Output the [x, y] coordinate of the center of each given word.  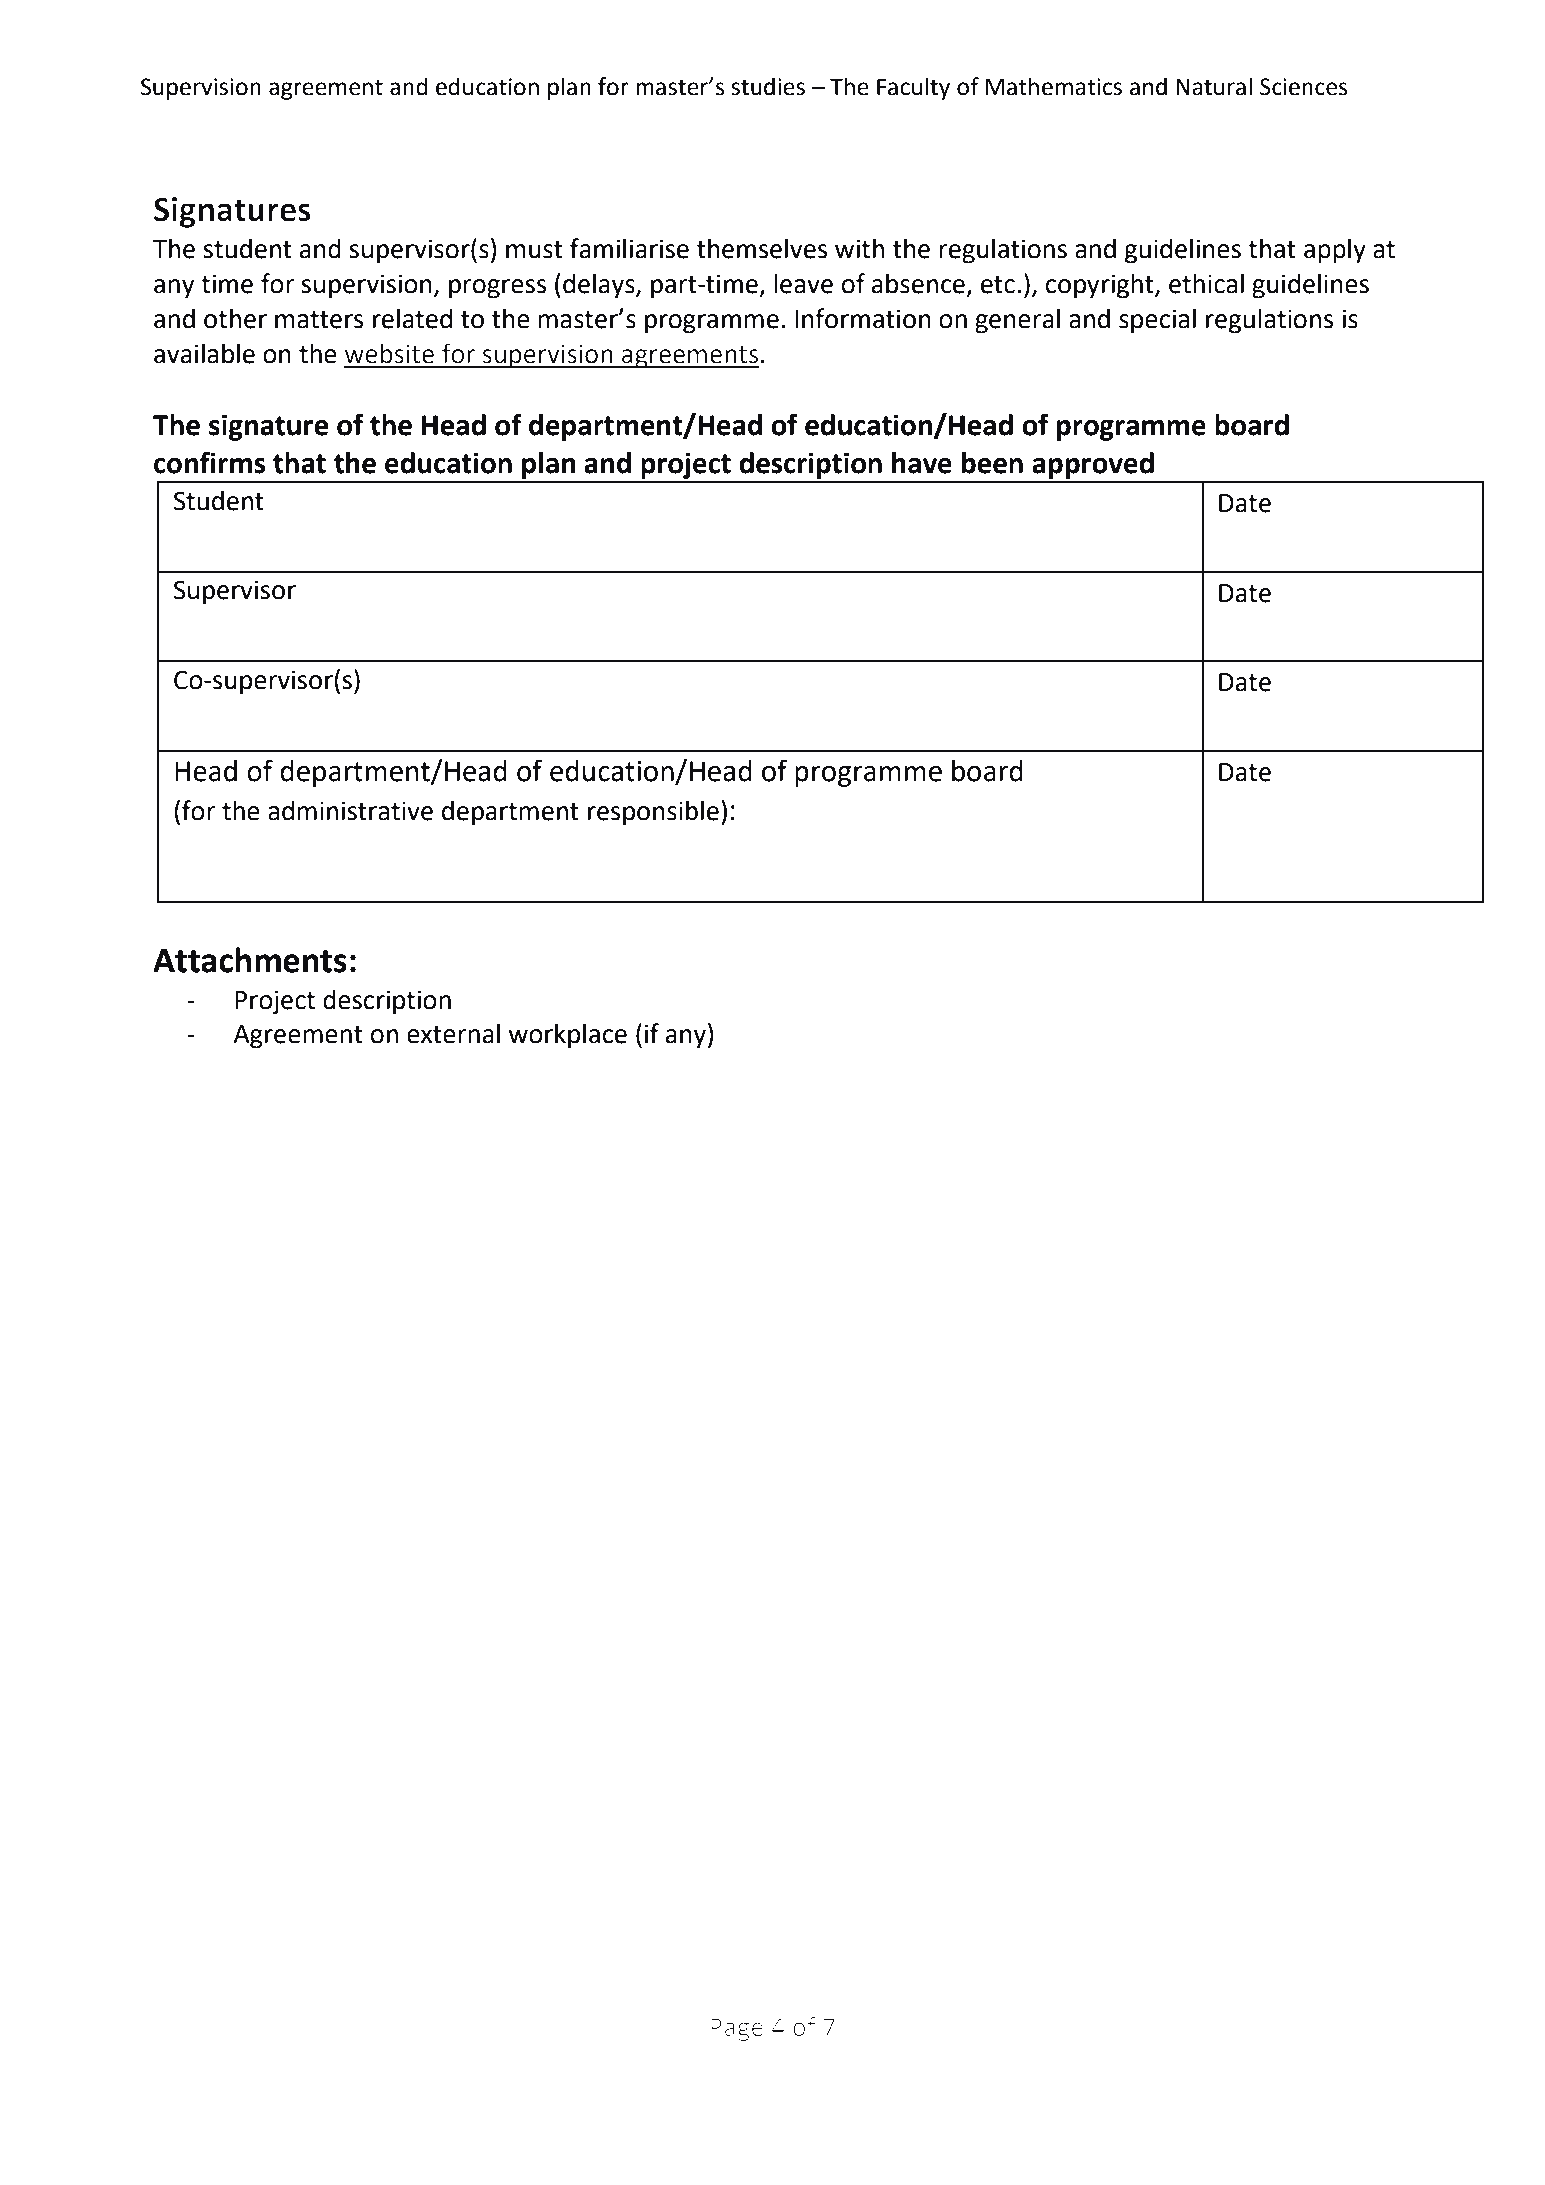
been [992, 463]
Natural [1214, 86]
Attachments [250, 960]
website [389, 354]
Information [863, 318]
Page [737, 2030]
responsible [653, 813]
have [922, 463]
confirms [210, 462]
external [453, 1033]
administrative [350, 810]
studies [768, 86]
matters [319, 320]
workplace [567, 1036]
